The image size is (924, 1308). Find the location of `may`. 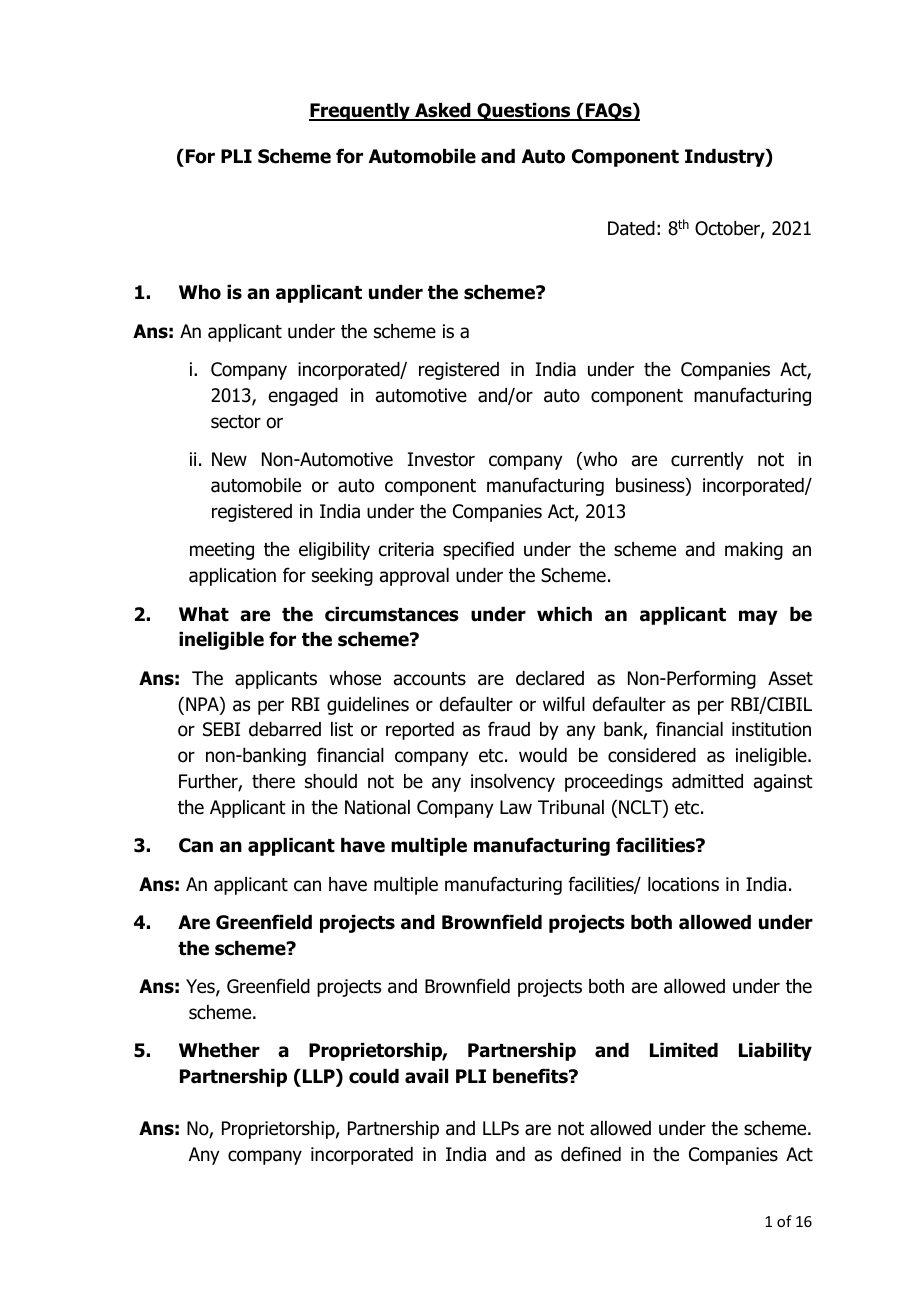

may is located at coordinates (758, 617).
